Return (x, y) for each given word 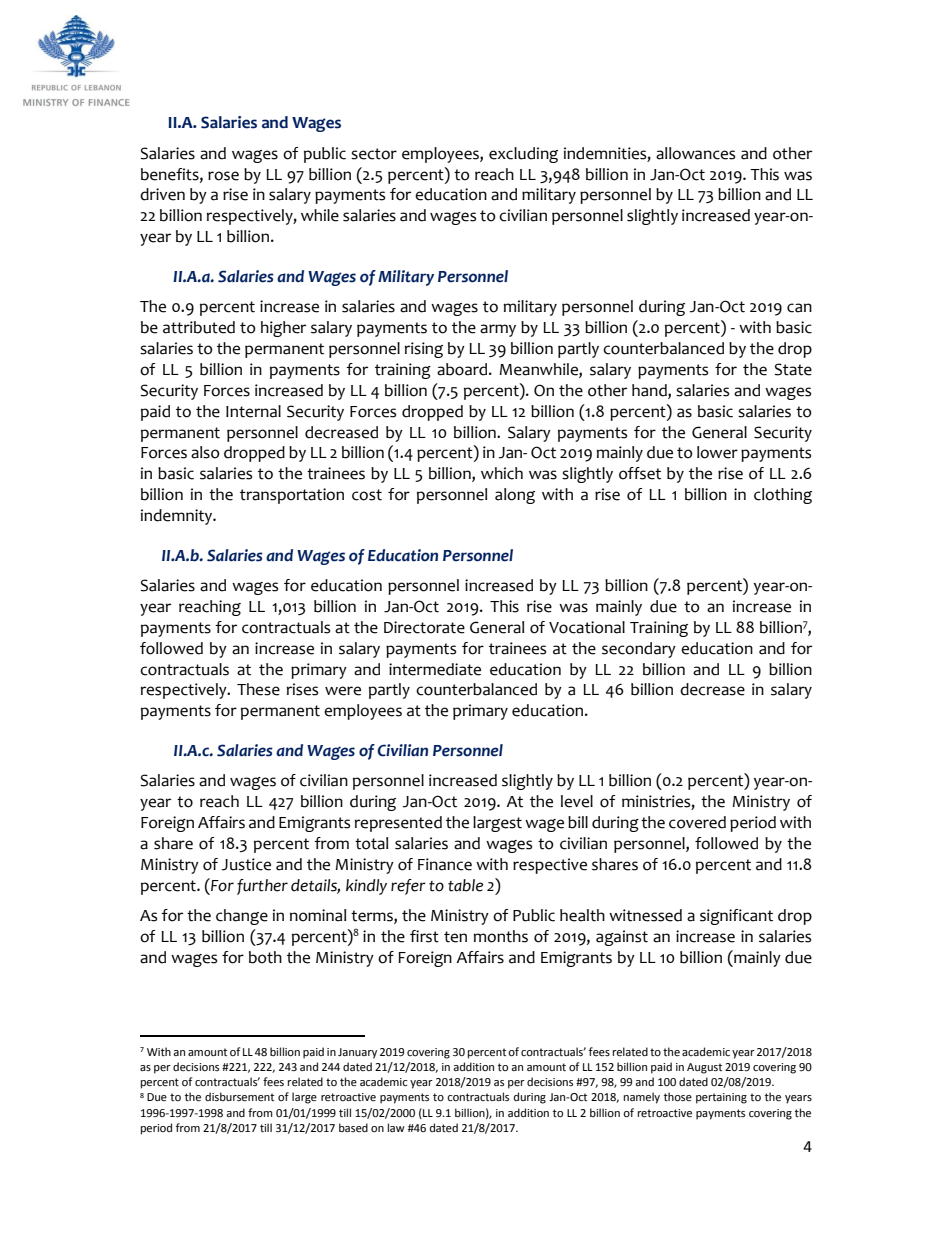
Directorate (424, 627)
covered (697, 822)
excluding (523, 155)
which (502, 473)
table (465, 885)
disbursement (239, 1097)
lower (717, 452)
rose (223, 176)
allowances (695, 153)
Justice (246, 864)
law (396, 1127)
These (258, 689)
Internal (253, 411)
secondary (639, 650)
